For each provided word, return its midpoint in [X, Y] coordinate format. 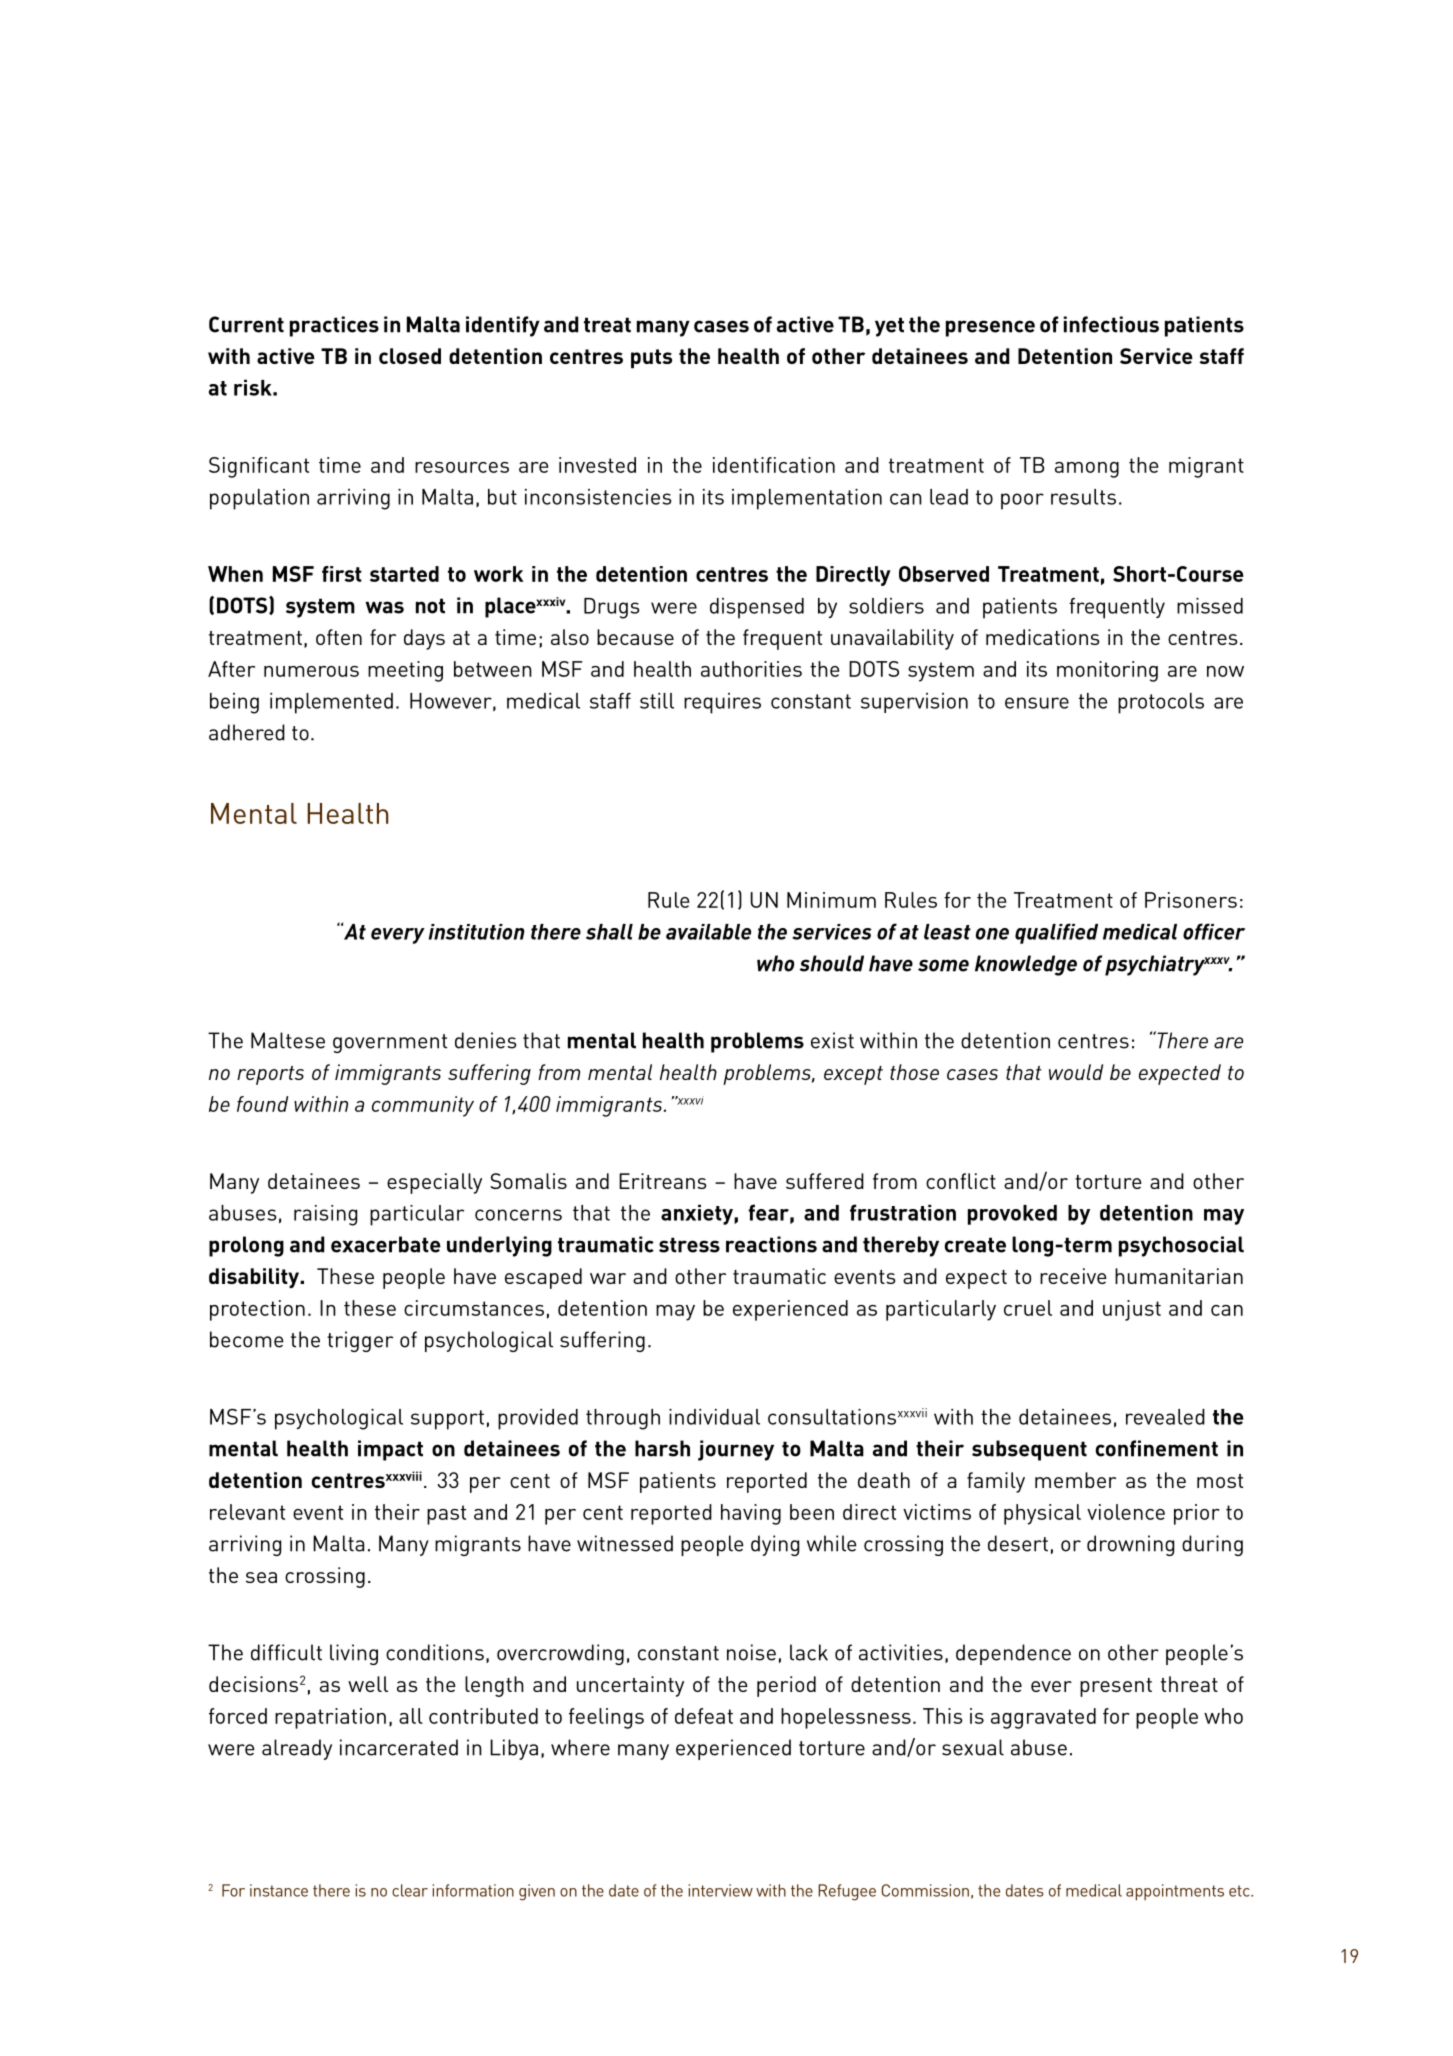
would [1076, 1072]
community [423, 1106]
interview [721, 1890]
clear [410, 1890]
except [853, 1075]
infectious [1111, 324]
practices [334, 326]
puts [651, 358]
